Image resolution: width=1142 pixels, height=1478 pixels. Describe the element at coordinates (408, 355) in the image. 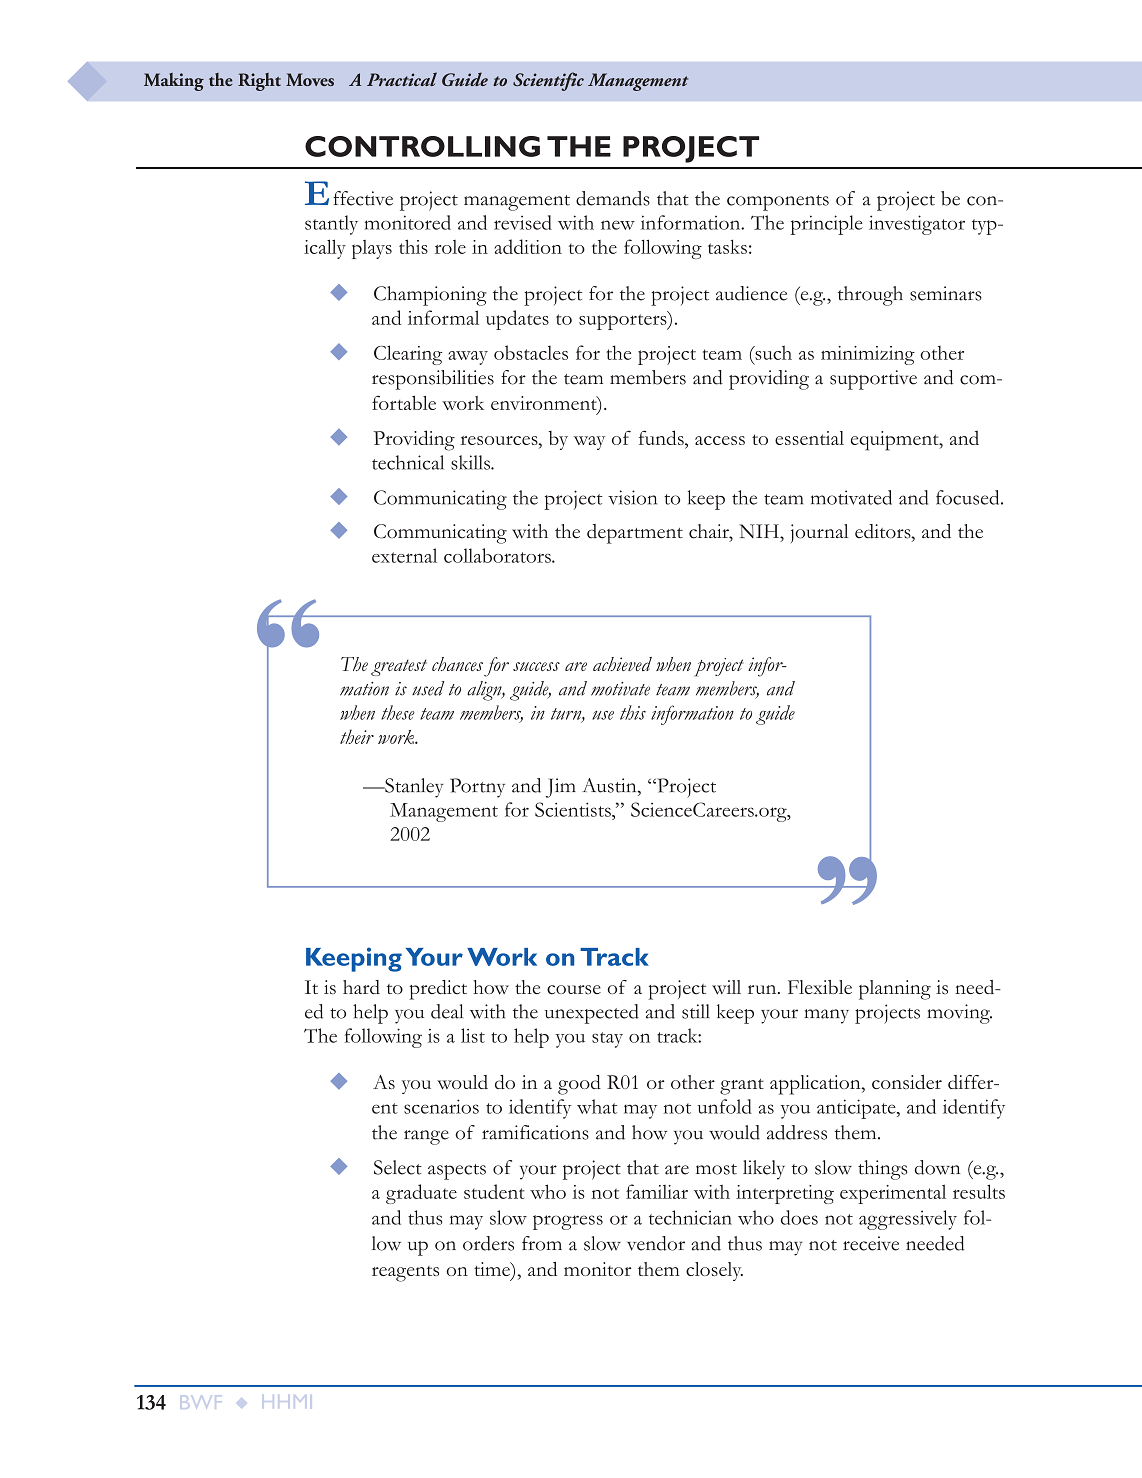

I see `Clearing` at that location.
